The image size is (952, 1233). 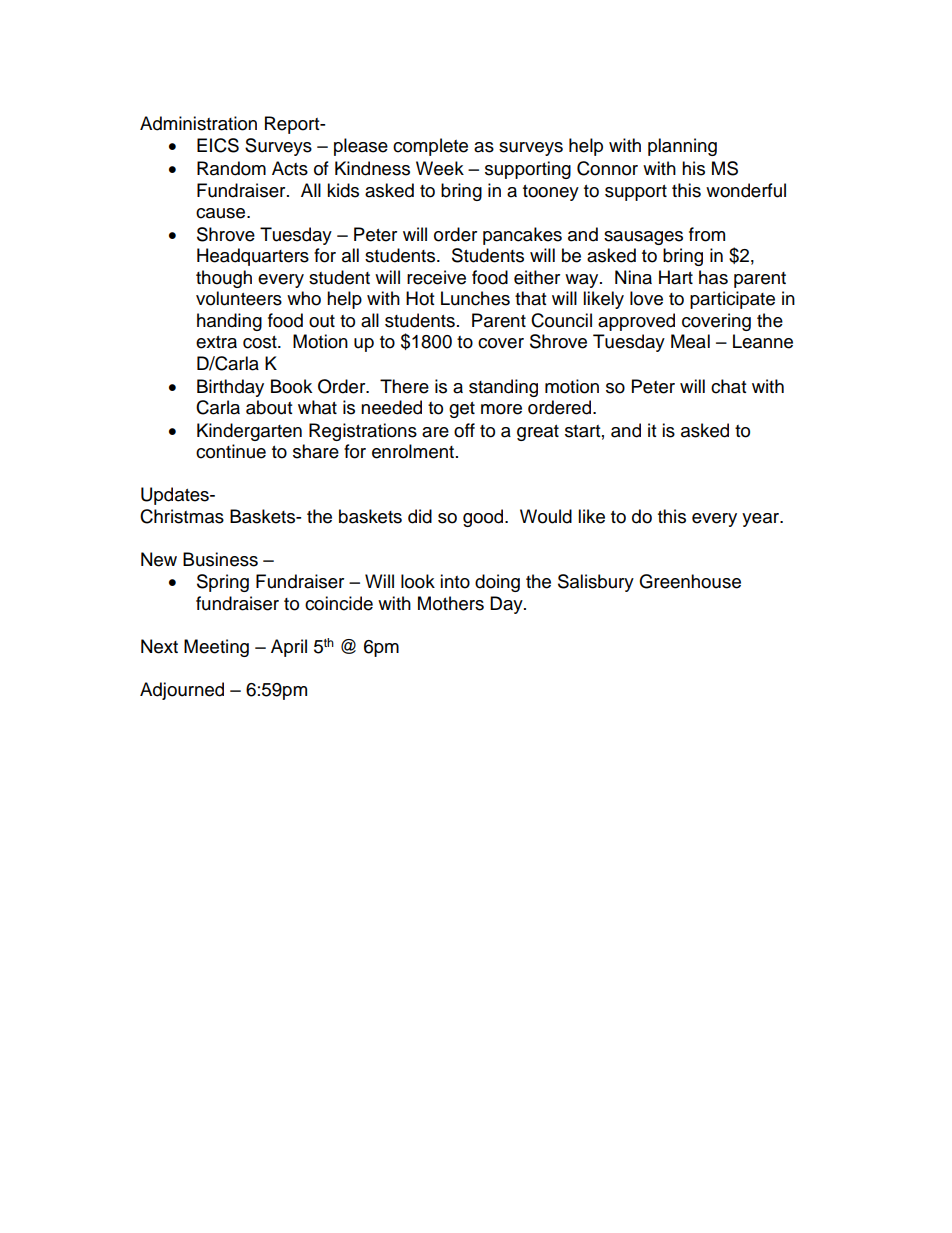 I want to click on Administration, so click(x=198, y=123).
